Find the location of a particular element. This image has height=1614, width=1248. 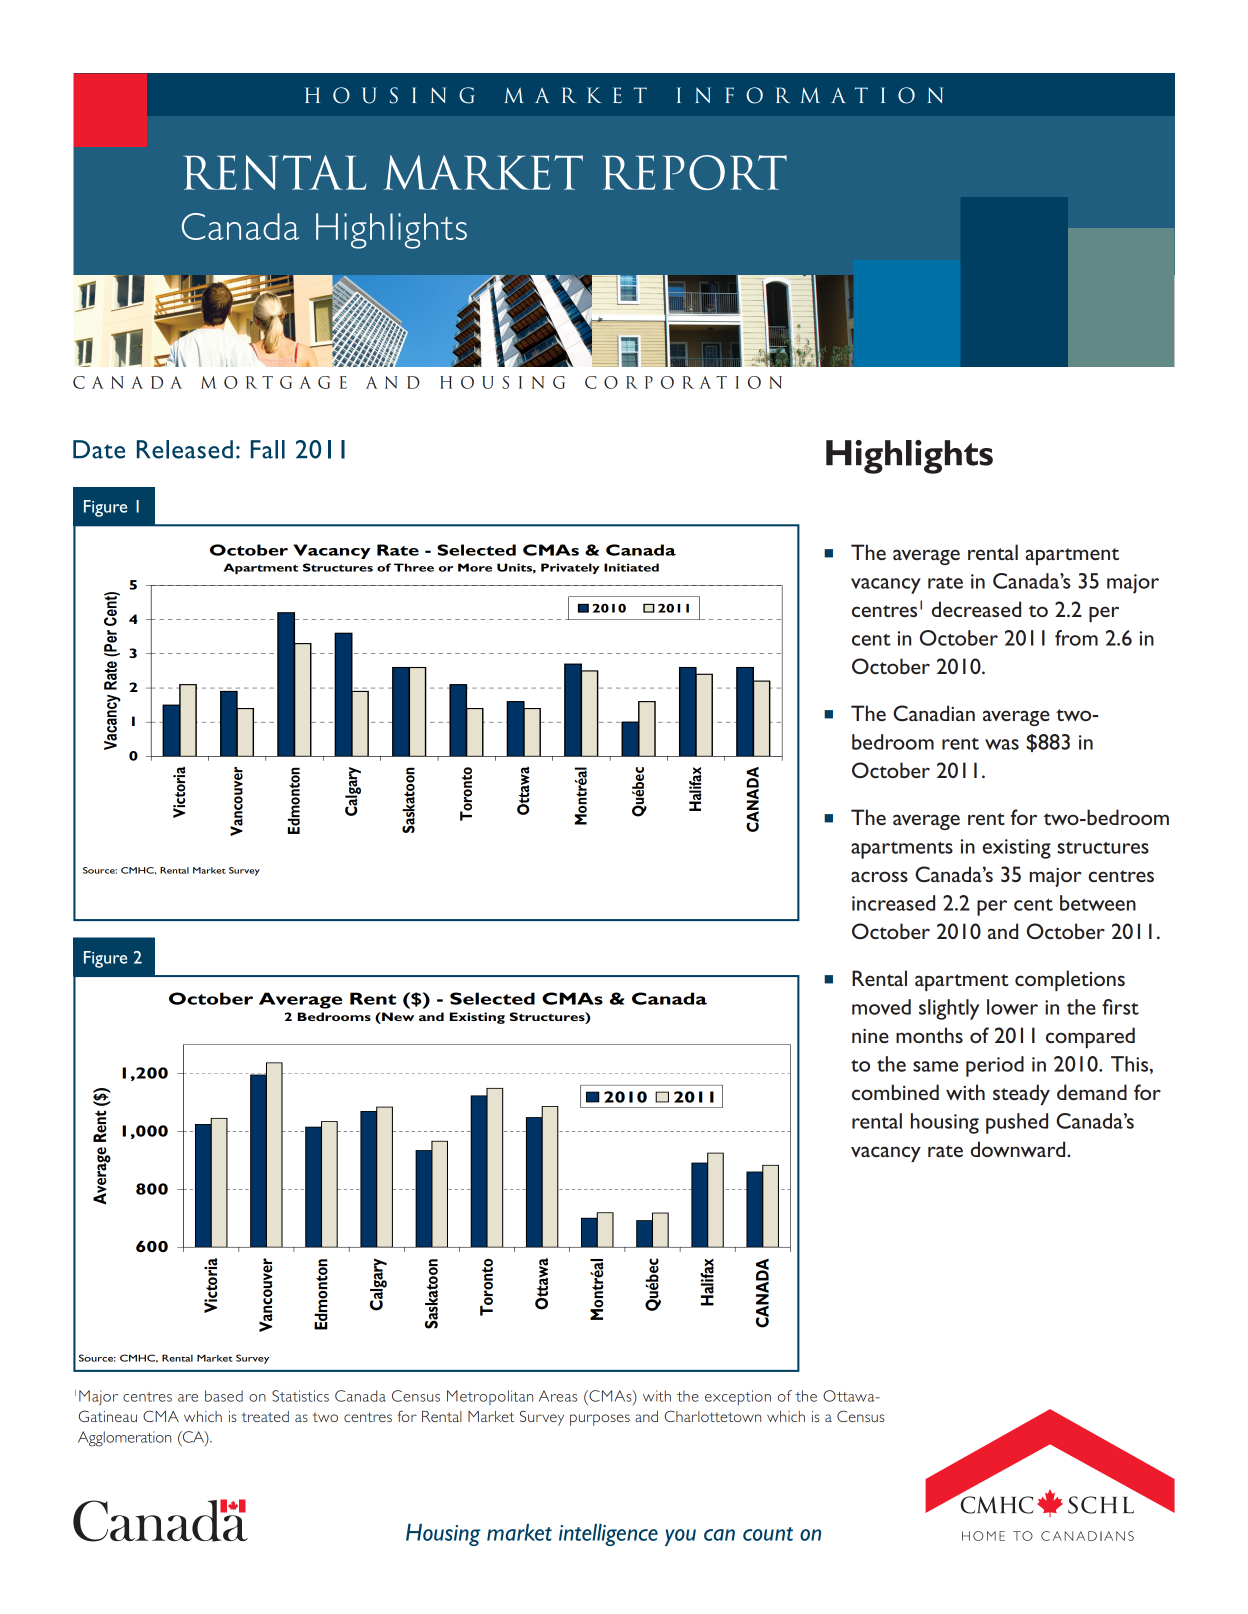

decreased is located at coordinates (976, 609).
